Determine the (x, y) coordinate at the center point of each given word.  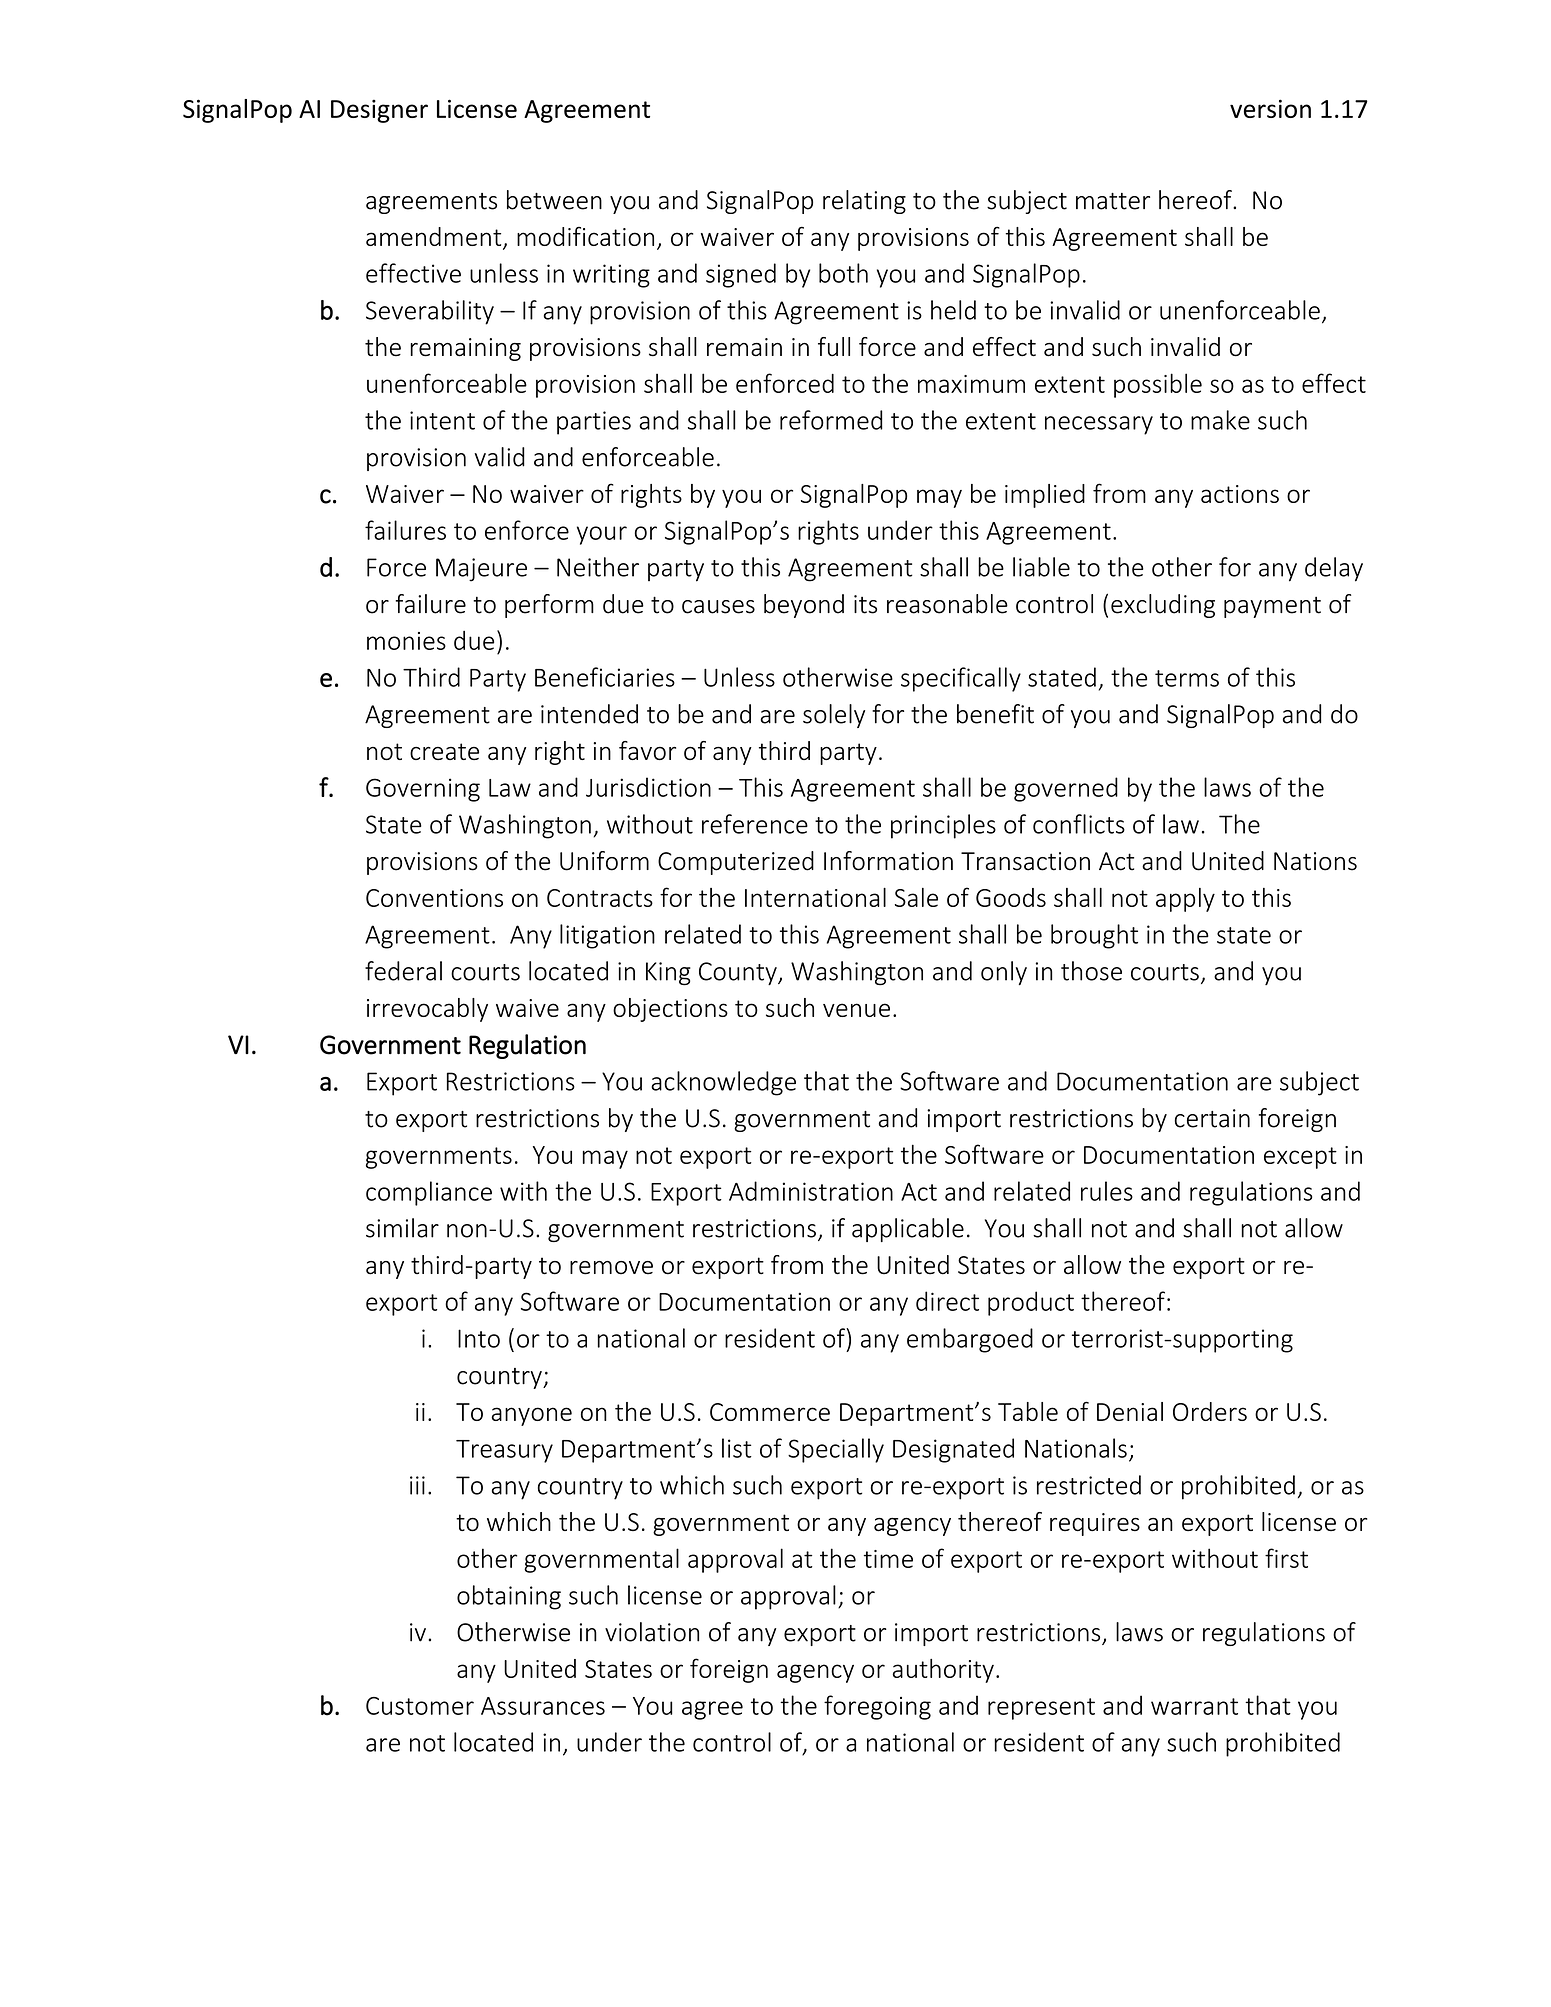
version (1270, 108)
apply (1185, 900)
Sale (916, 897)
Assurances (543, 1706)
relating (864, 202)
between (554, 200)
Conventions (434, 898)
